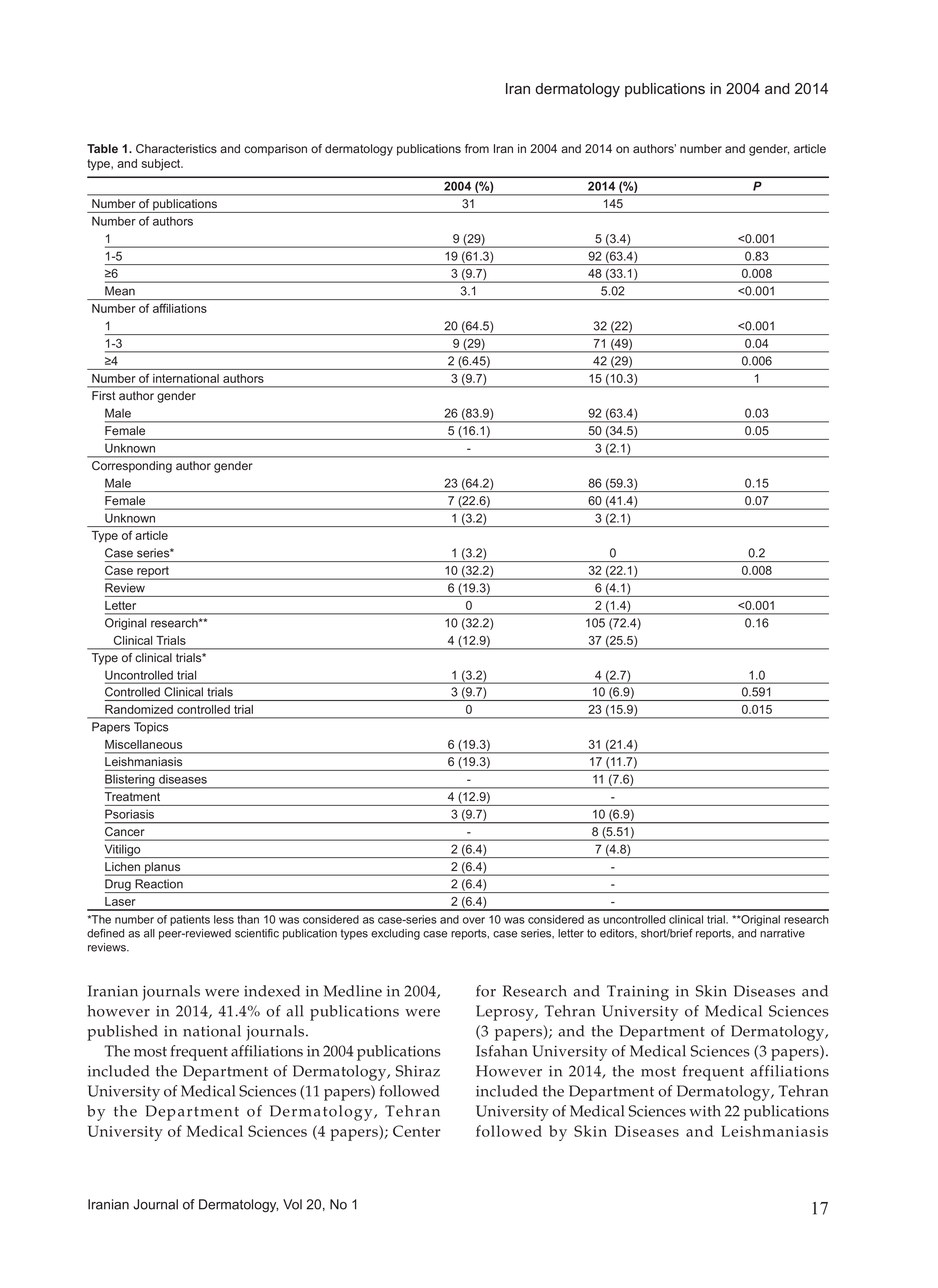  What do you see at coordinates (162, 165) in the screenshot?
I see `subject` at bounding box center [162, 165].
